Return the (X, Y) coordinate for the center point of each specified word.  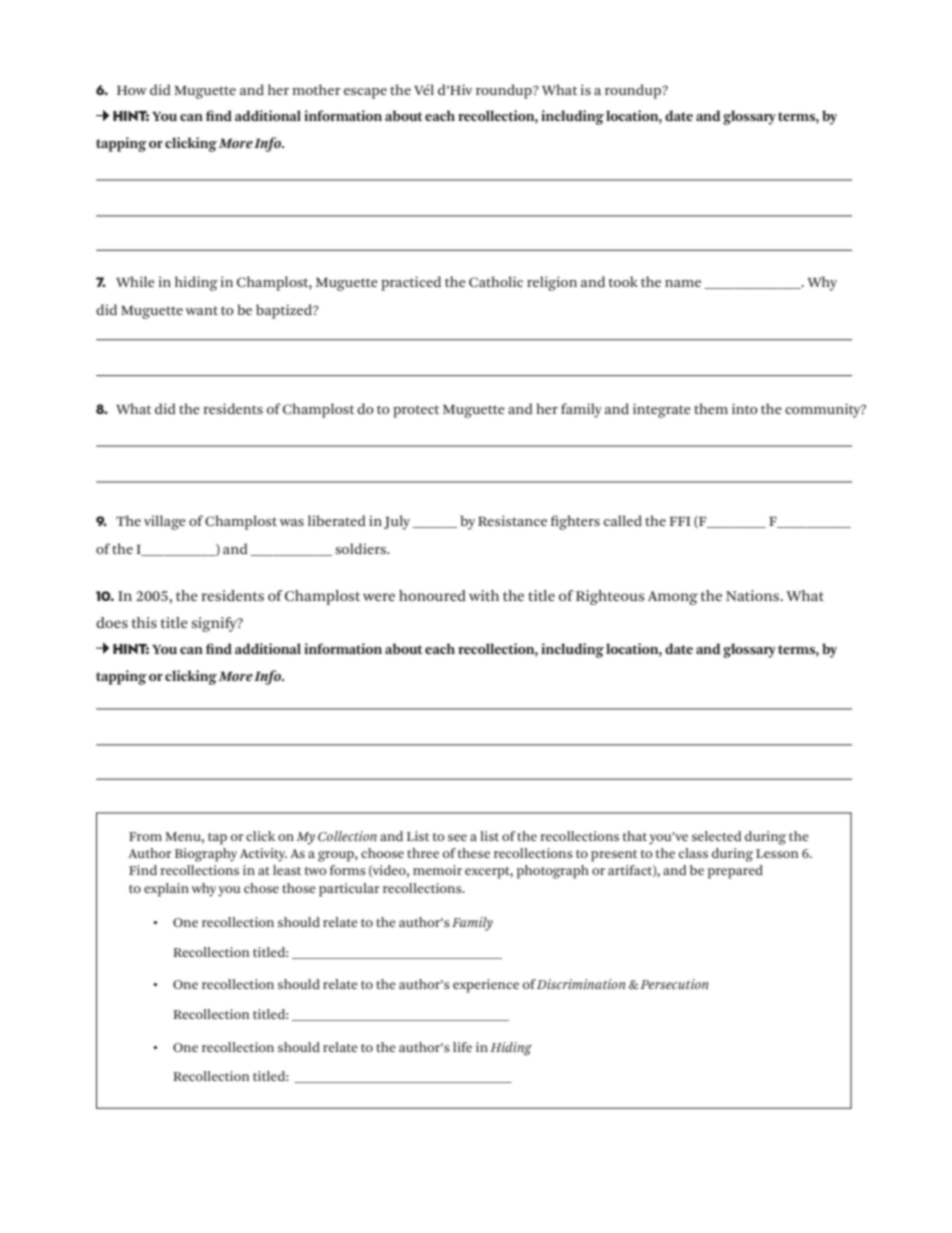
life (462, 1047)
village (165, 522)
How (132, 90)
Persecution (674, 984)
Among (673, 598)
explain (166, 890)
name (683, 283)
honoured (432, 595)
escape (365, 93)
